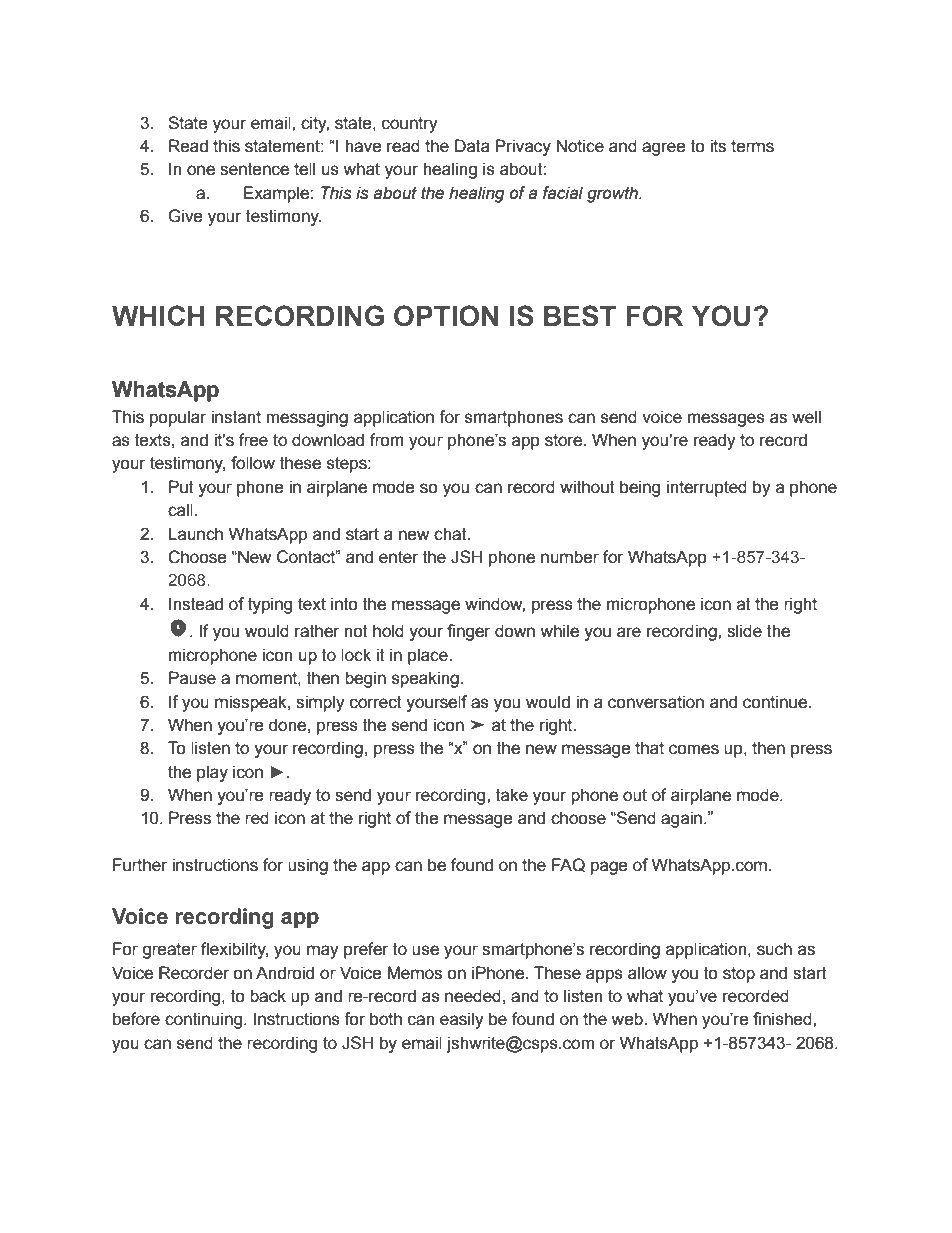 The width and height of the screenshot is (952, 1233). I want to click on Instead, so click(196, 604).
